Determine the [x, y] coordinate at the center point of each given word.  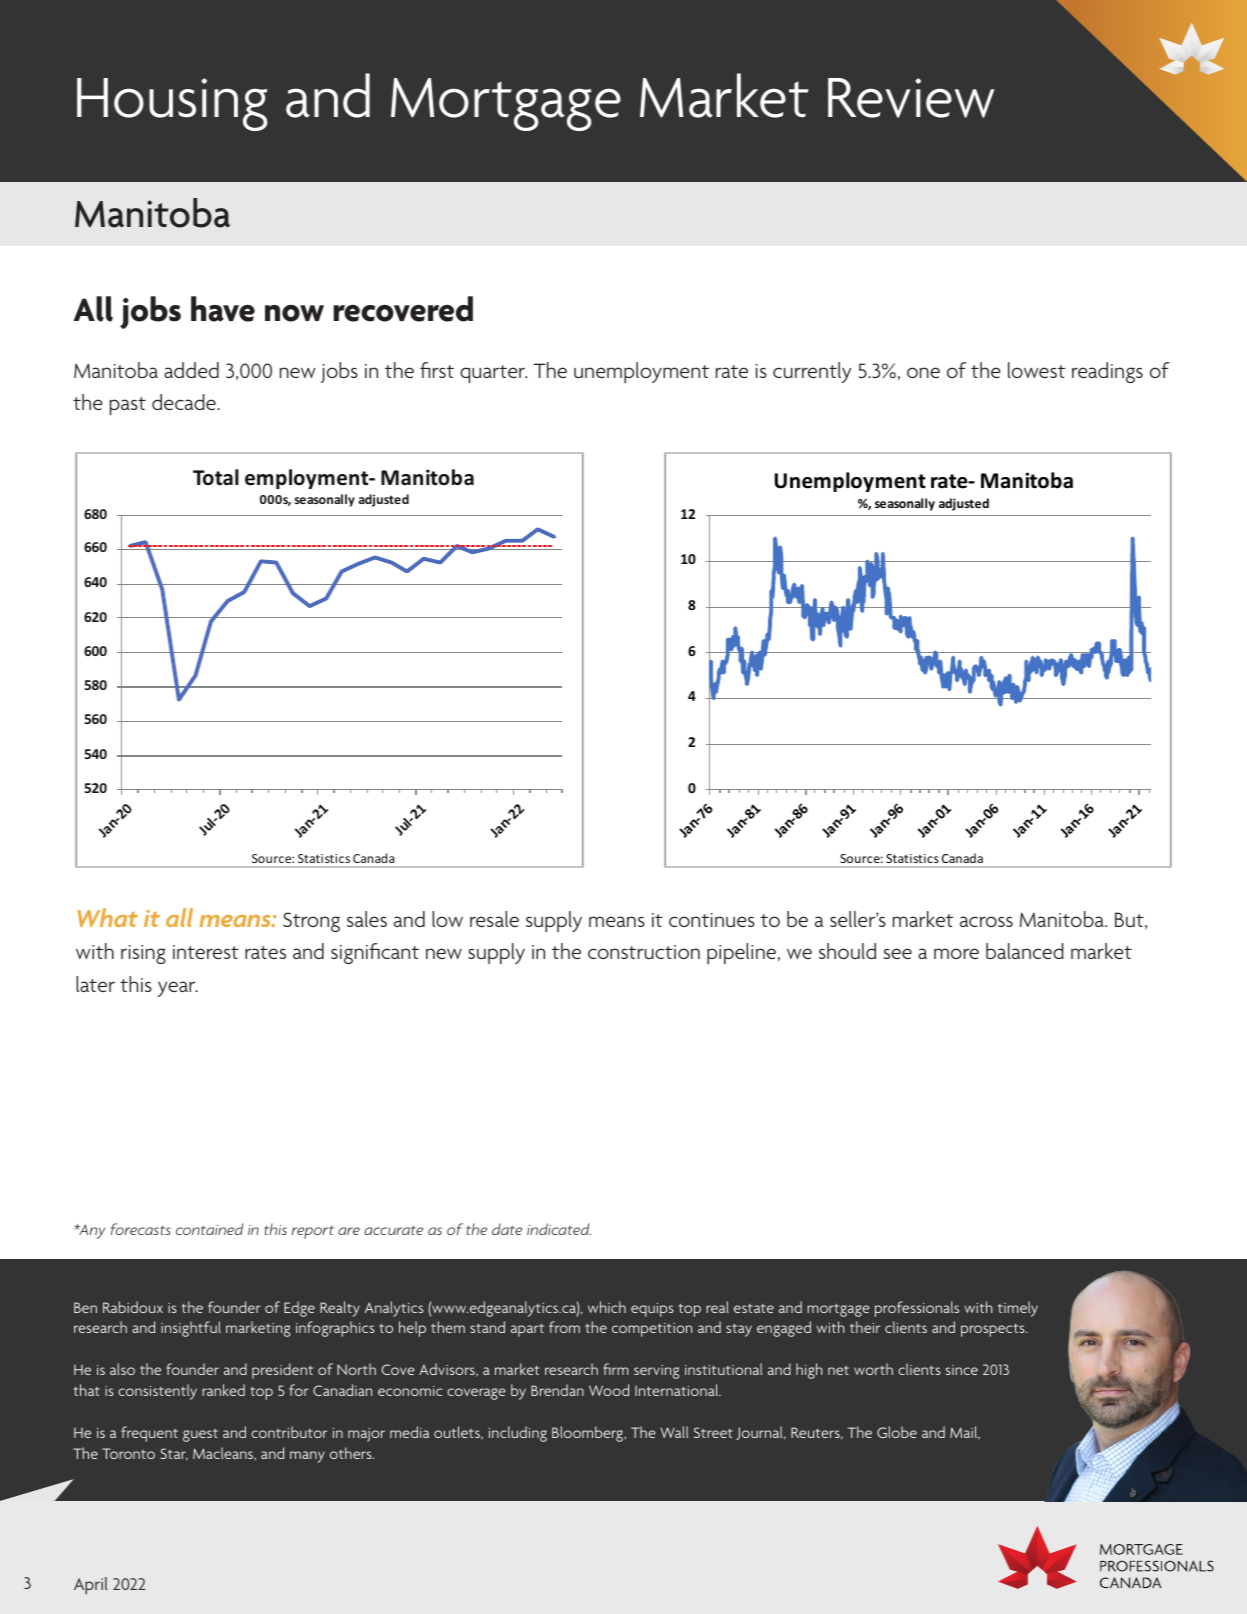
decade [185, 402]
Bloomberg [588, 1434]
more [956, 953]
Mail [965, 1433]
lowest [1036, 370]
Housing [172, 104]
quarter [493, 374]
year [178, 989]
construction [644, 952]
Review [911, 98]
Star [174, 1454]
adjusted [964, 504]
